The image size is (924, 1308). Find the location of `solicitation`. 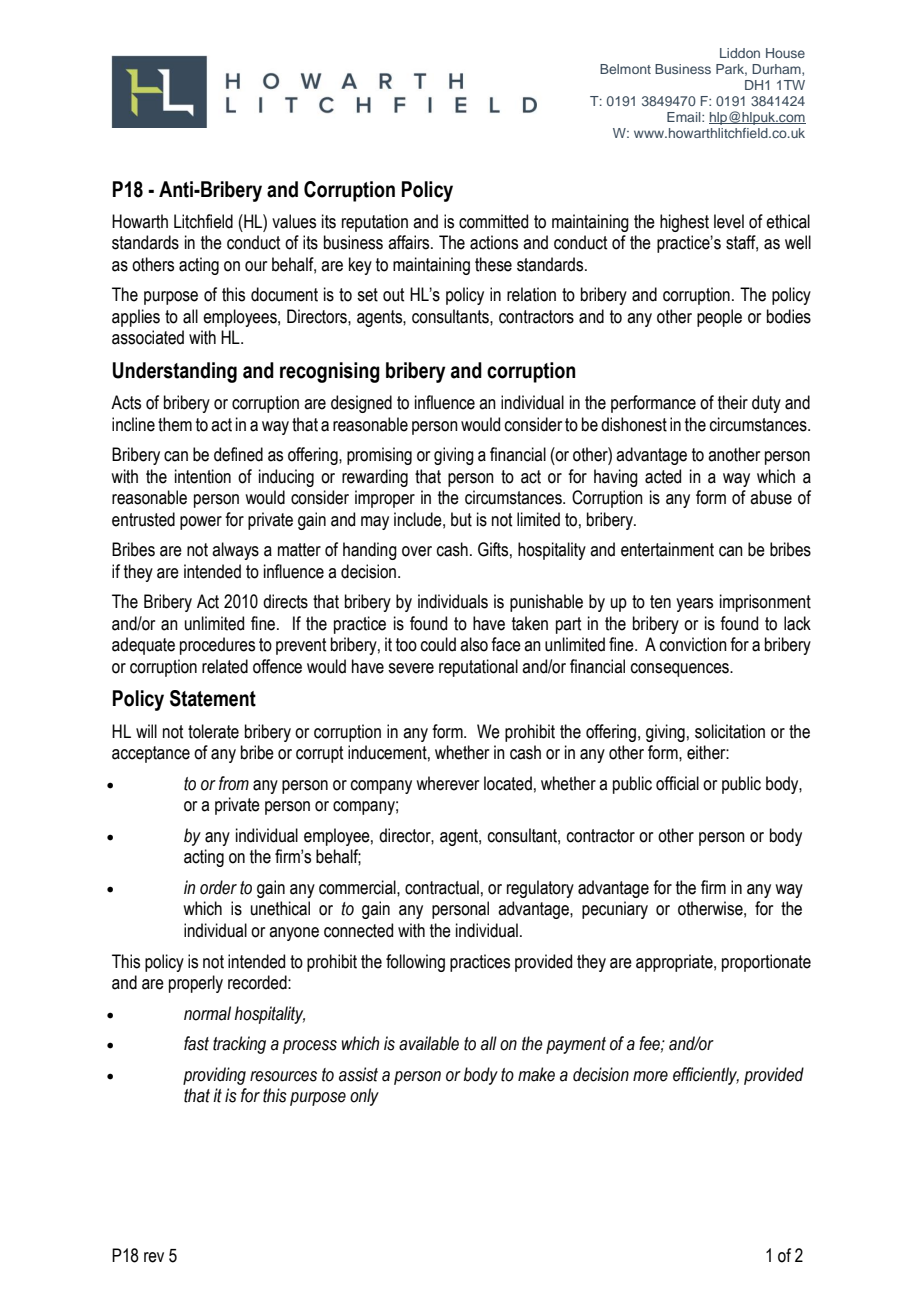

solicitation is located at coordinates (730, 731).
